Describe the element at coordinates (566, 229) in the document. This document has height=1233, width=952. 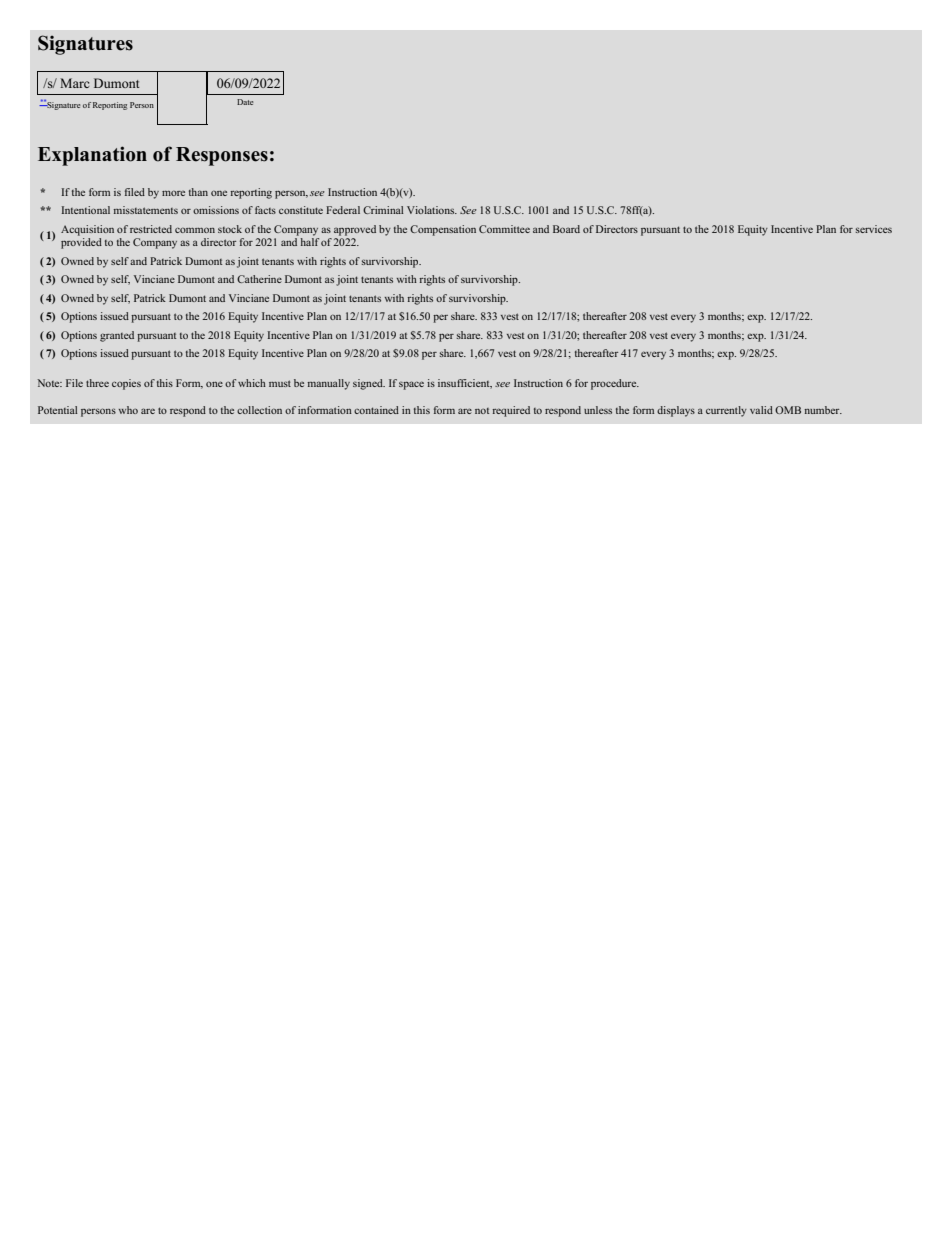
I see `Board` at that location.
